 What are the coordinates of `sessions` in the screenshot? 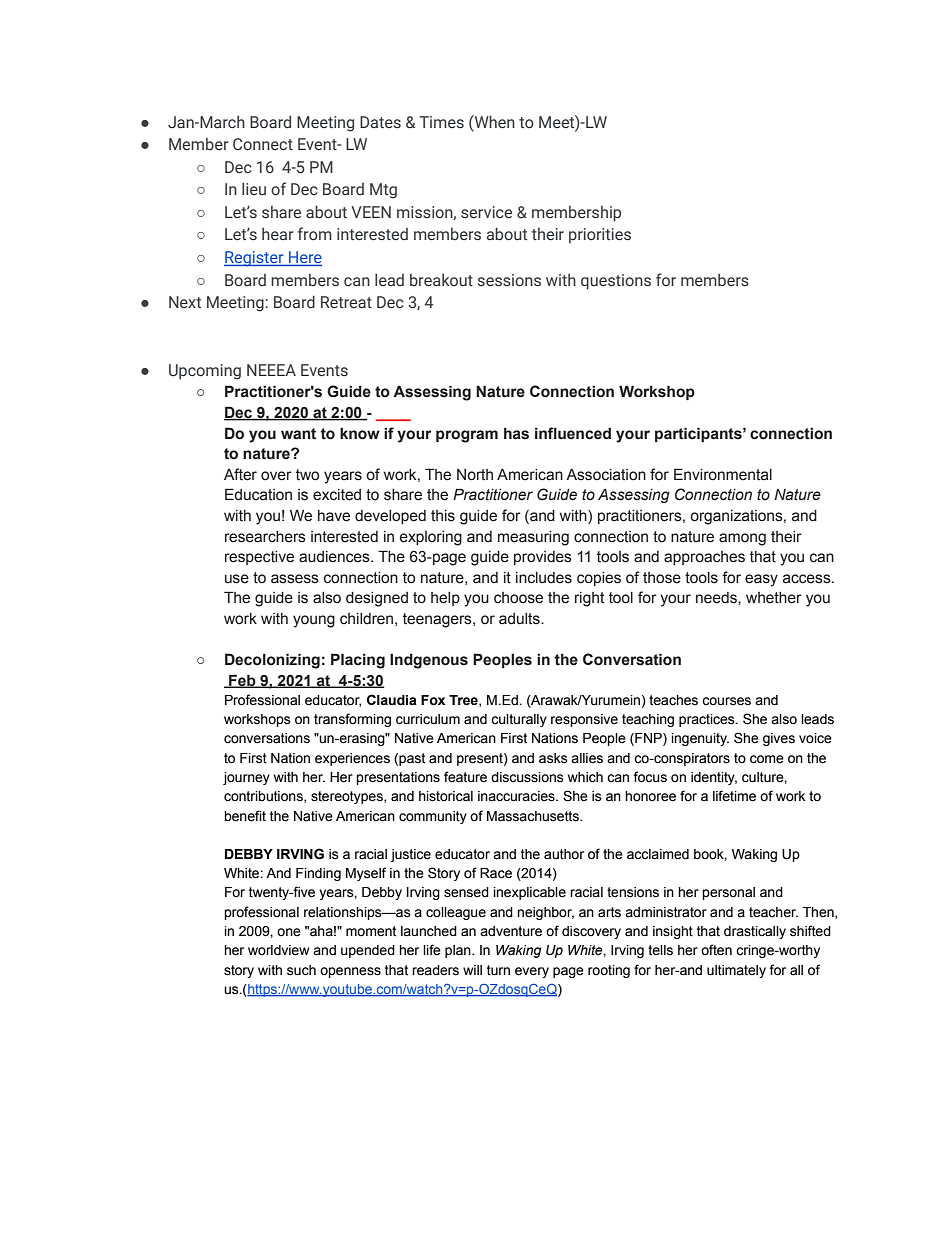 It's located at (509, 280).
